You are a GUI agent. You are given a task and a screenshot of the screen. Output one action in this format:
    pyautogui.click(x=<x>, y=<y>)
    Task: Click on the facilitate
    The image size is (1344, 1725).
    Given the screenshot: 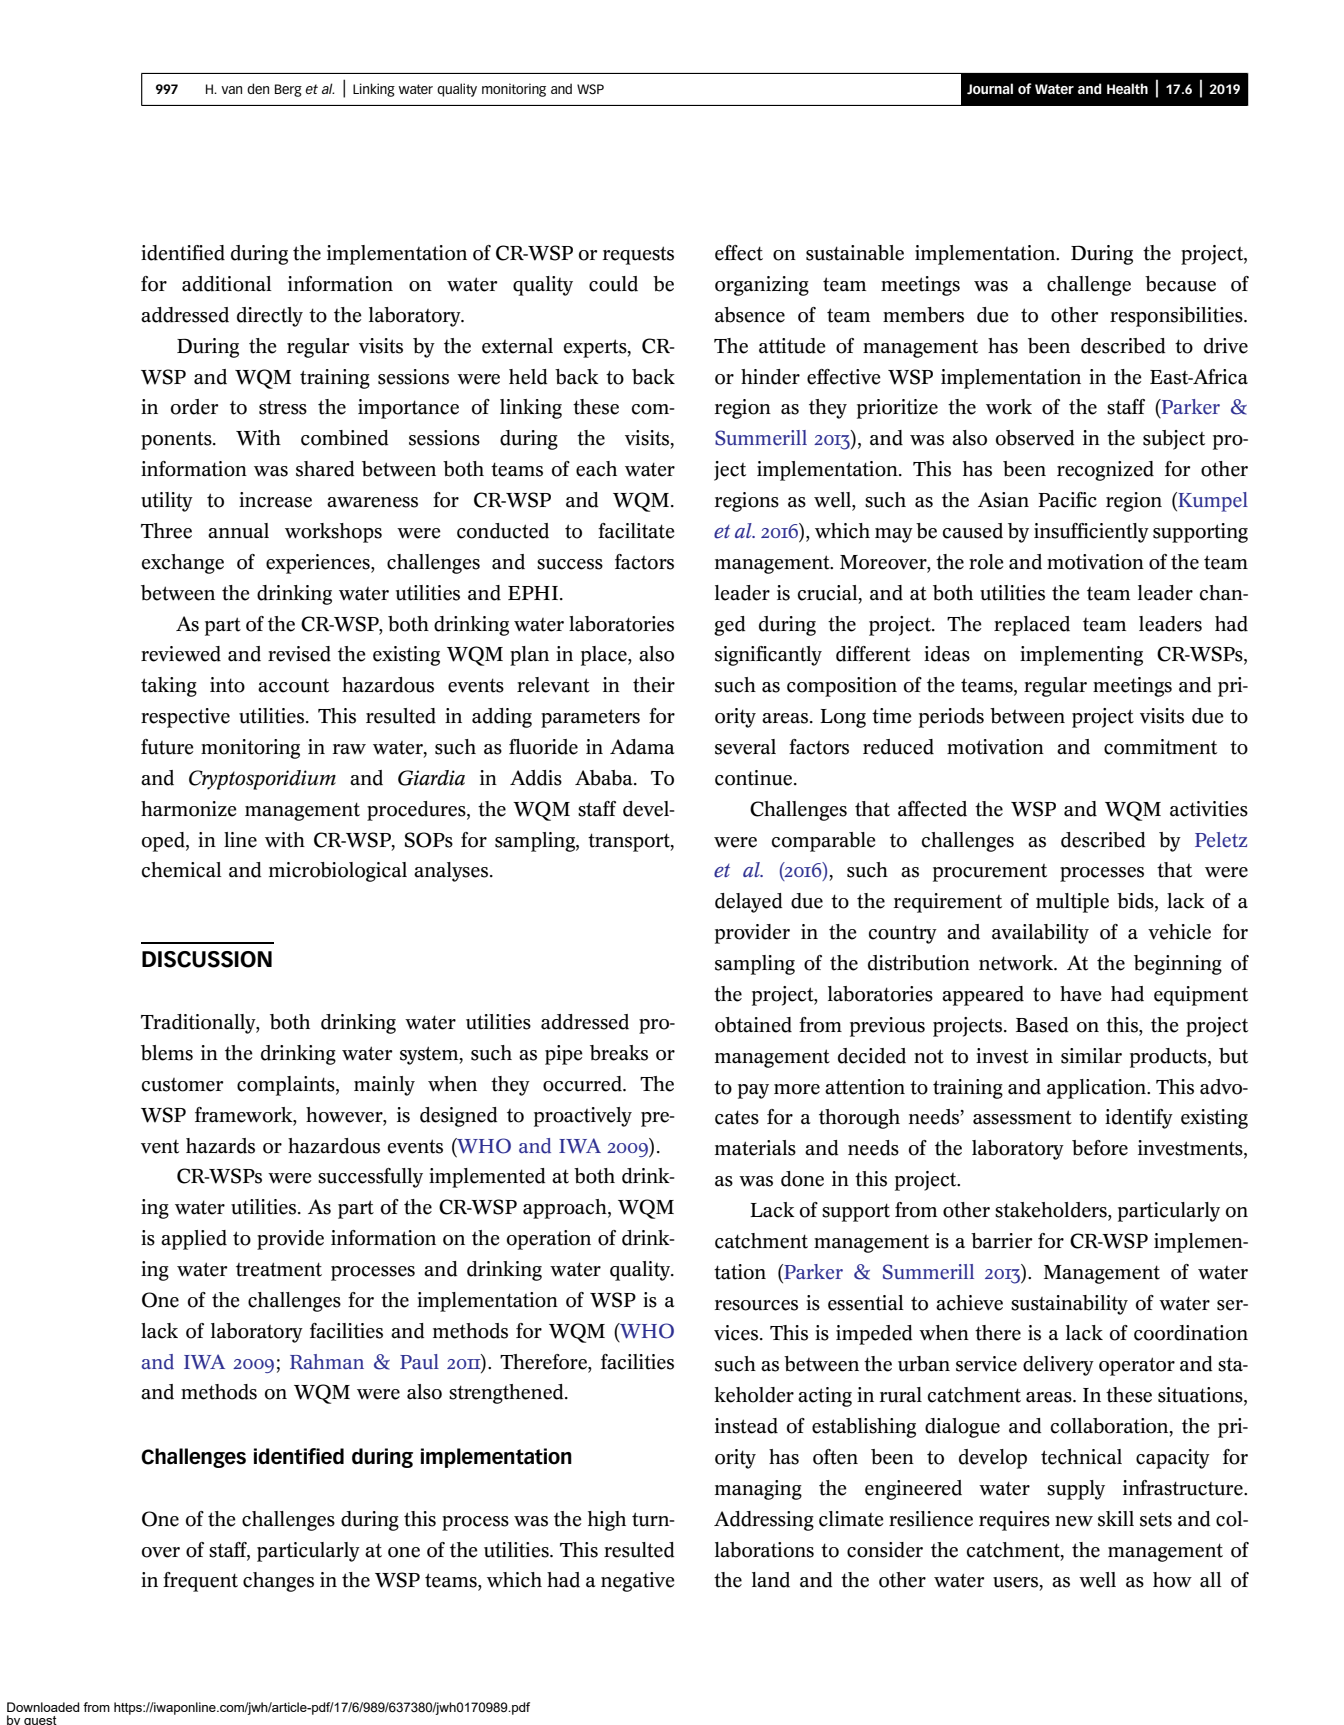 What is the action you would take?
    pyautogui.click(x=636, y=531)
